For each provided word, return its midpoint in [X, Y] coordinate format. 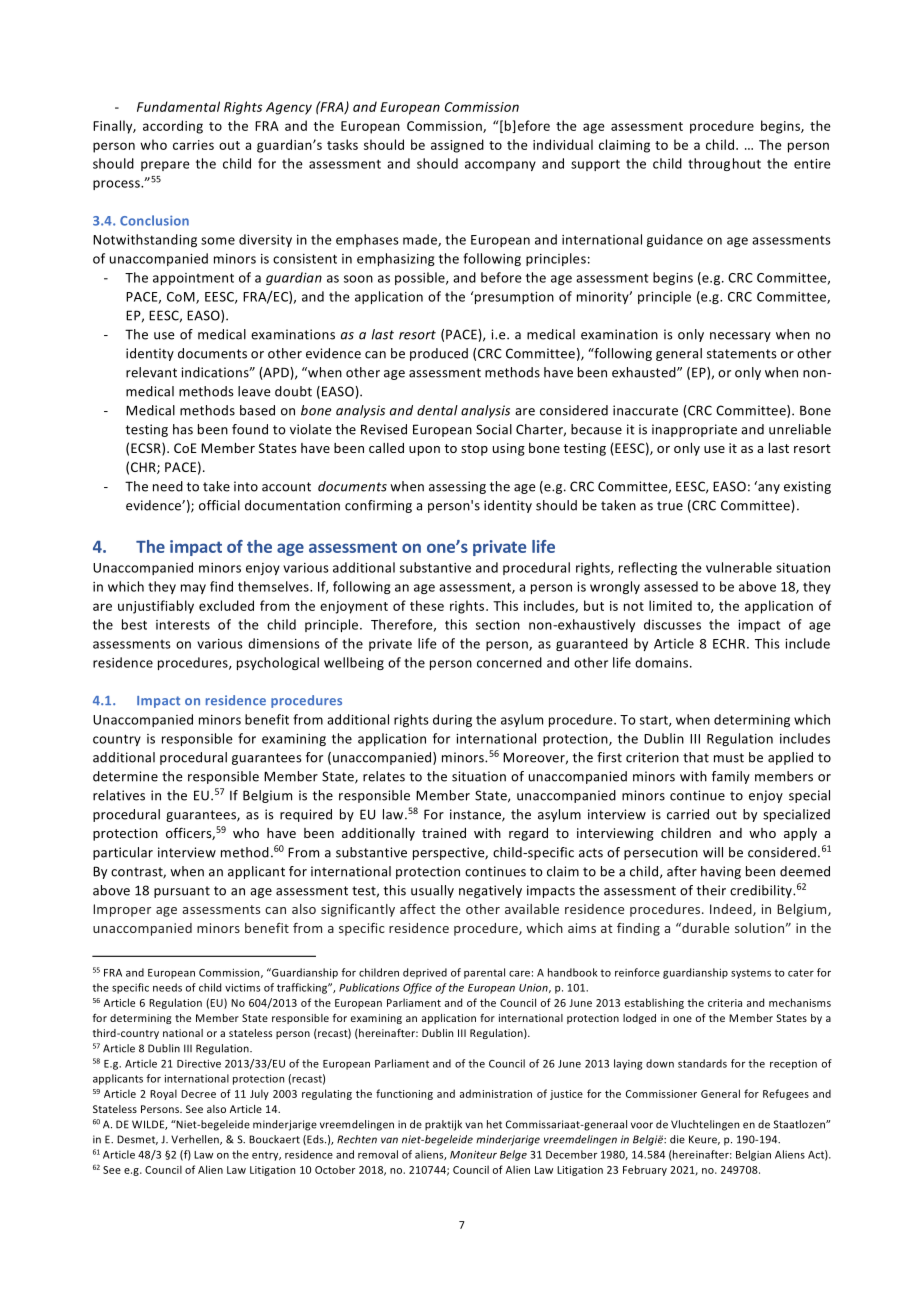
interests [183, 625]
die [677, 1139]
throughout [724, 164]
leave [254, 391]
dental [437, 410]
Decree [198, 1094]
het [494, 1124]
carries [193, 145]
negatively [490, 891]
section [498, 625]
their [711, 890]
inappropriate [694, 430]
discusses [672, 624]
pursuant [182, 892]
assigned [457, 146]
